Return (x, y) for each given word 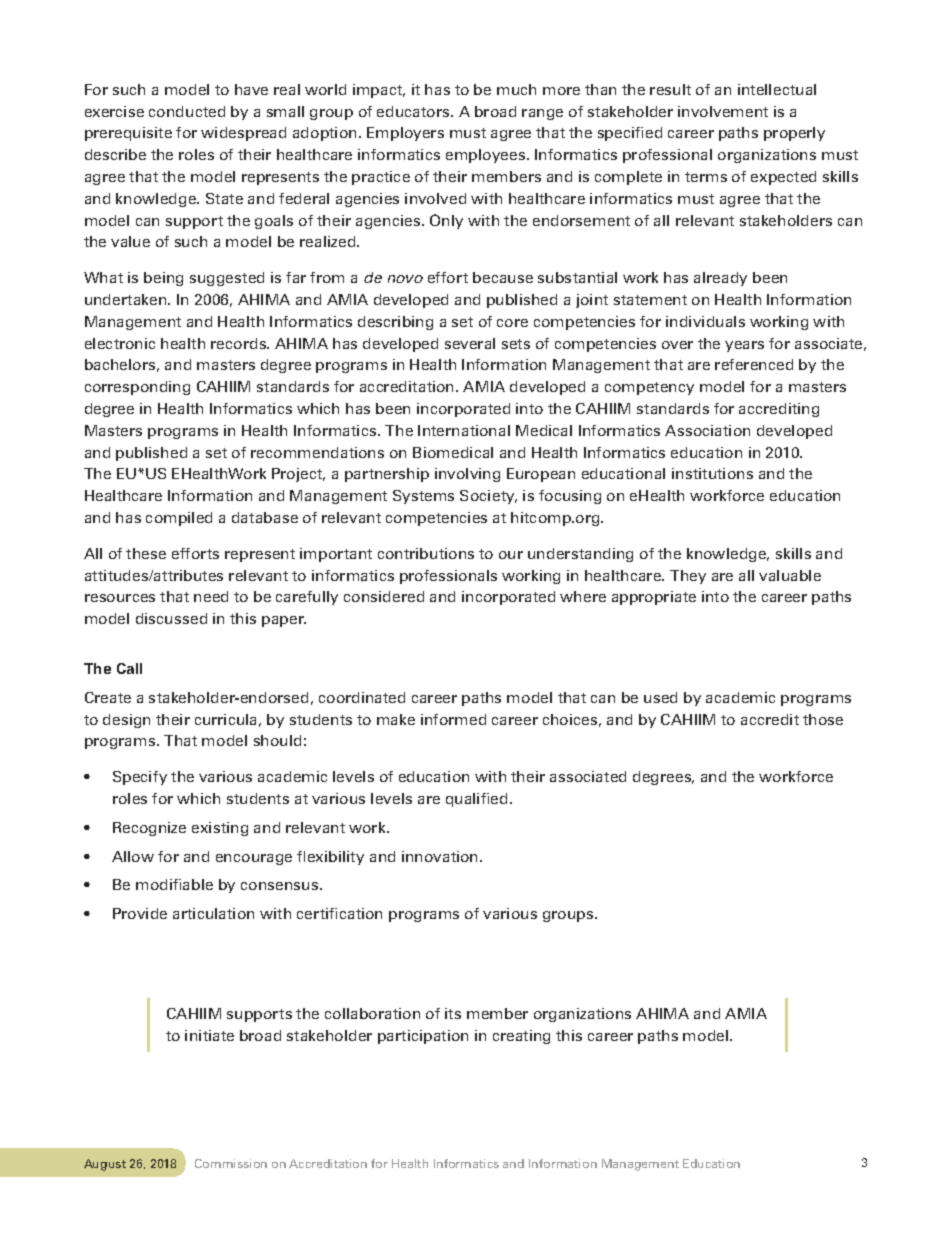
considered (384, 596)
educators (414, 111)
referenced (754, 364)
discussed (171, 618)
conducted (187, 111)
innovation (441, 856)
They (688, 577)
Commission (231, 1163)
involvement (723, 111)
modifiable (174, 884)
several (470, 343)
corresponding (137, 388)
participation (423, 1037)
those (823, 719)
